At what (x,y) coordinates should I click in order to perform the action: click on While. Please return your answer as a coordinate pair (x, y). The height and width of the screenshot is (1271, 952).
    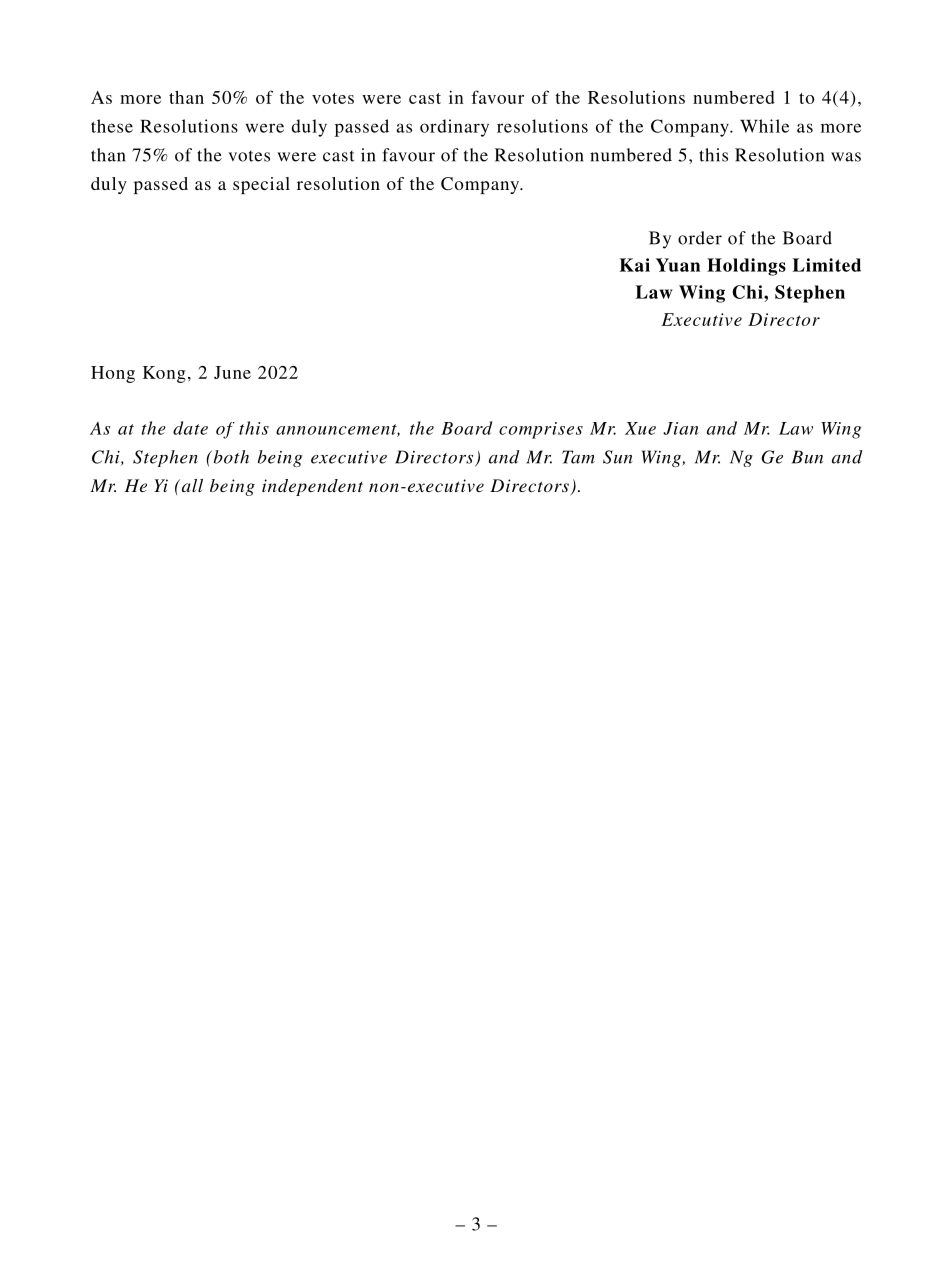
    Looking at the image, I should click on (764, 126).
